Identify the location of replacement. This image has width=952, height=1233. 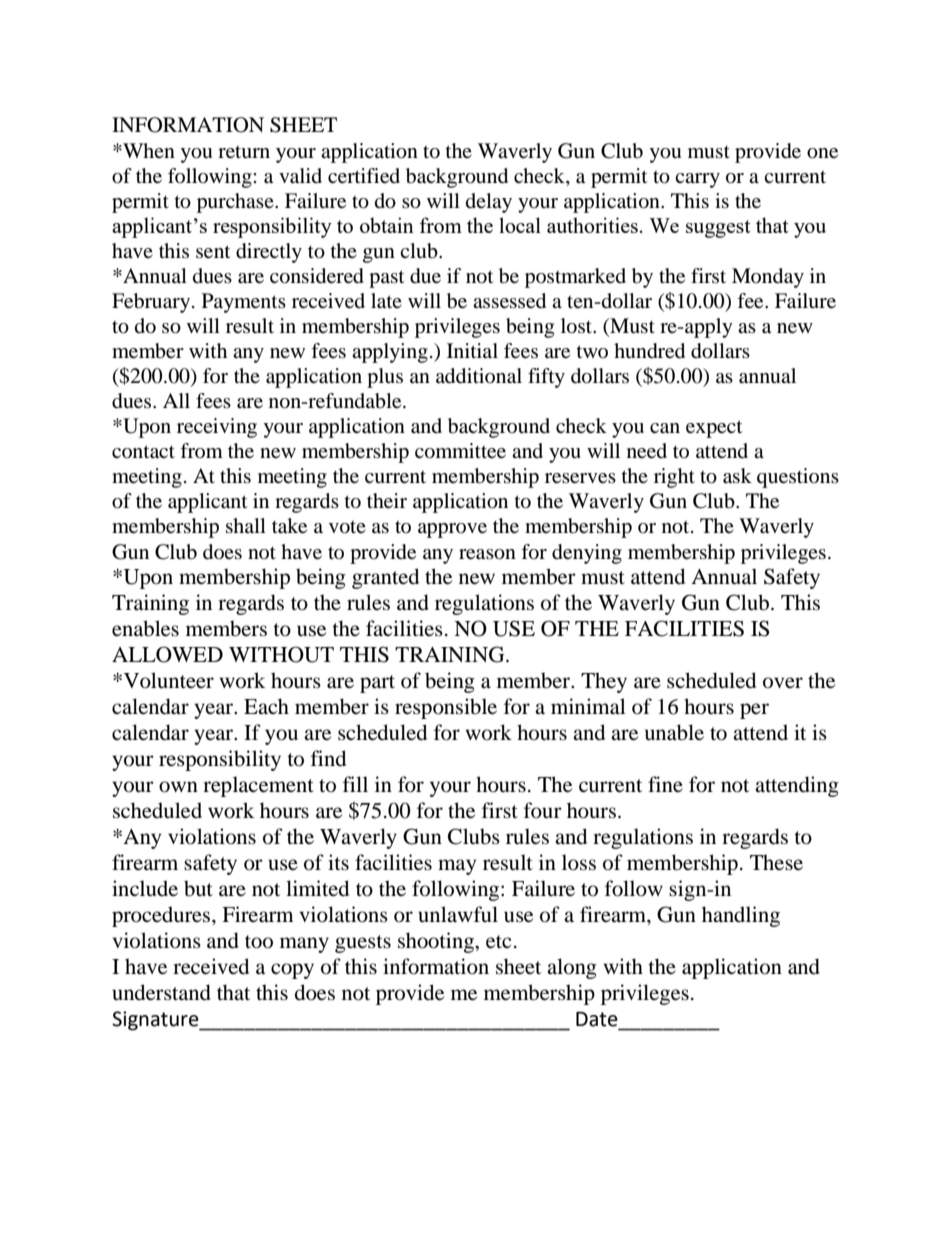
(258, 786).
